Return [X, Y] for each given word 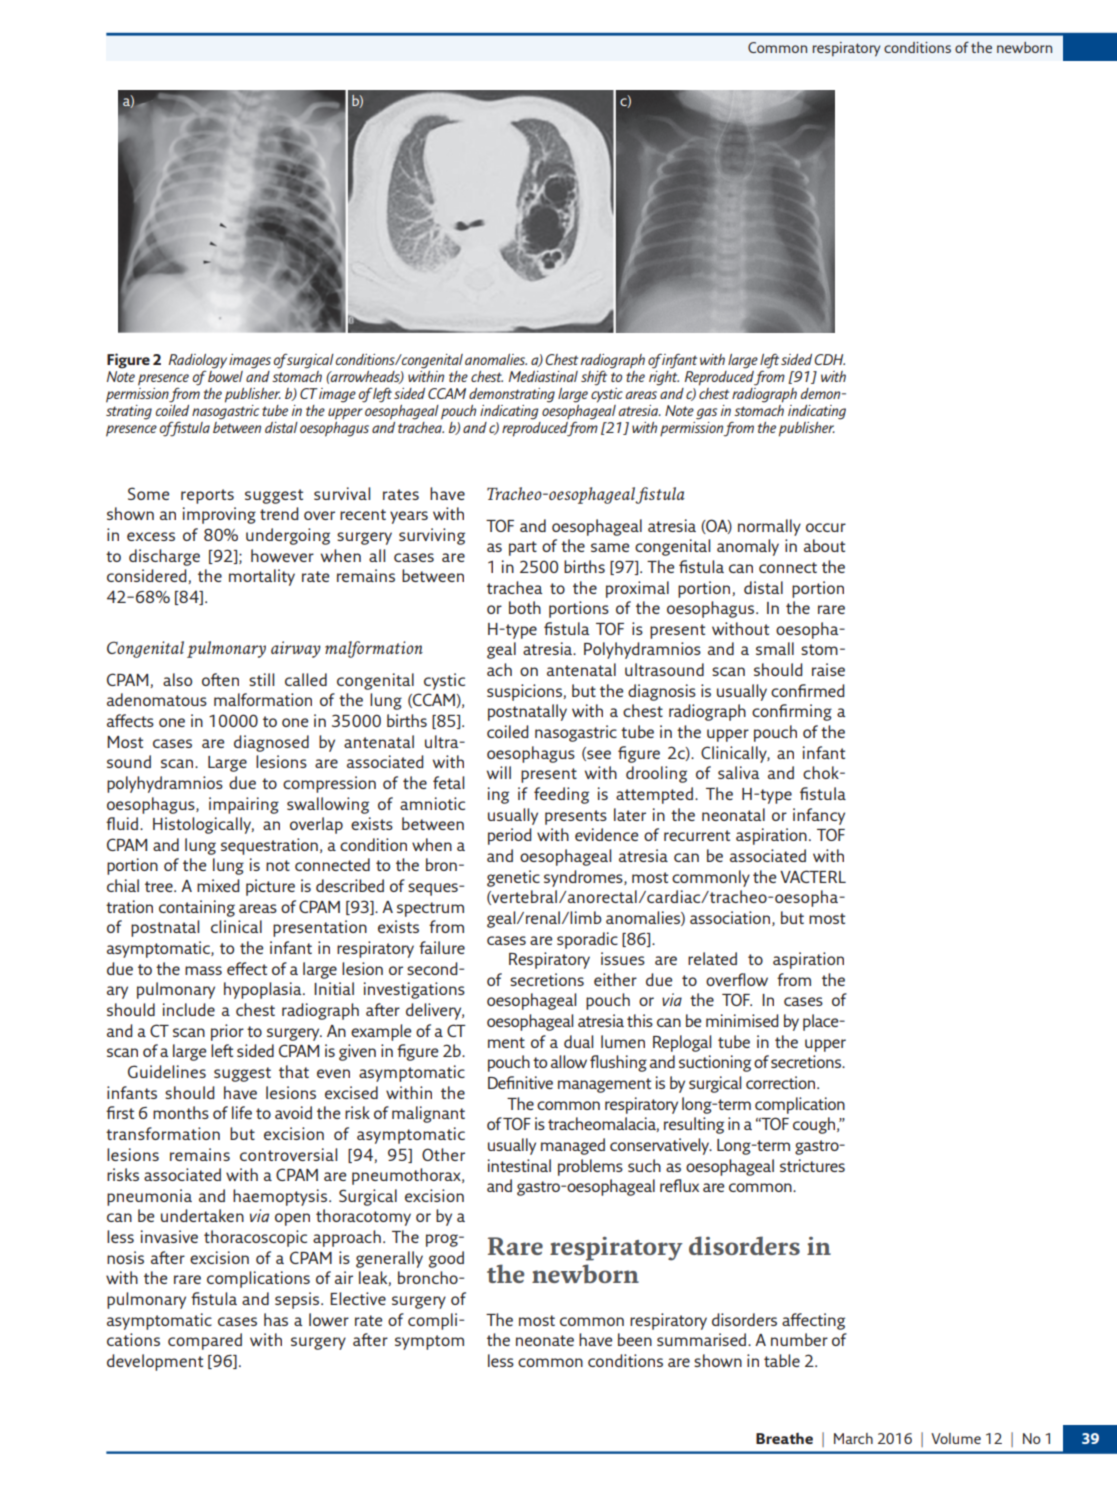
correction [782, 1082]
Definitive [520, 1082]
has [276, 1319]
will [499, 772]
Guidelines [167, 1071]
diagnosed [271, 743]
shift [594, 378]
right [664, 377]
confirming [792, 712]
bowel [225, 375]
